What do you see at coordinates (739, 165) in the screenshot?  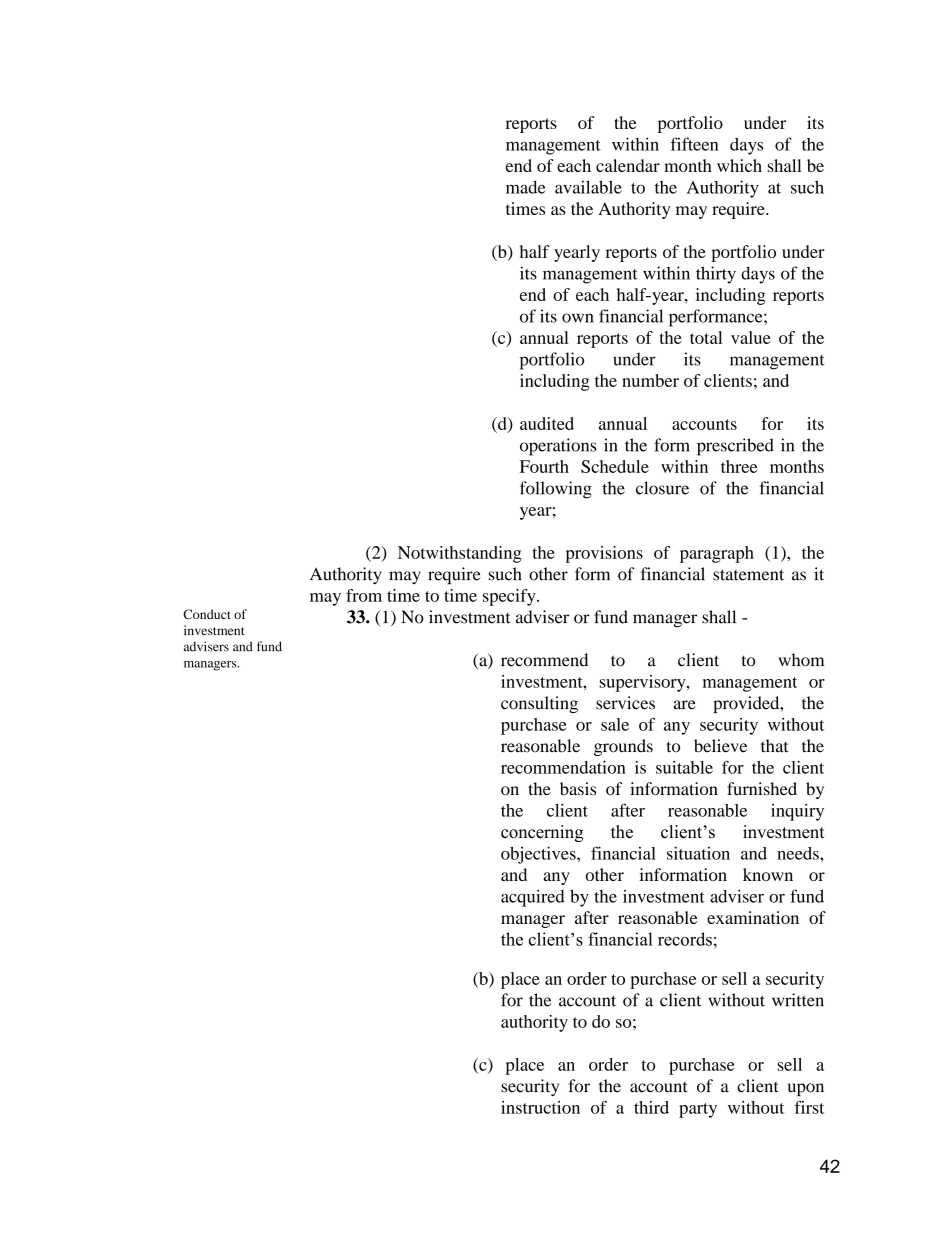 I see `which` at bounding box center [739, 165].
